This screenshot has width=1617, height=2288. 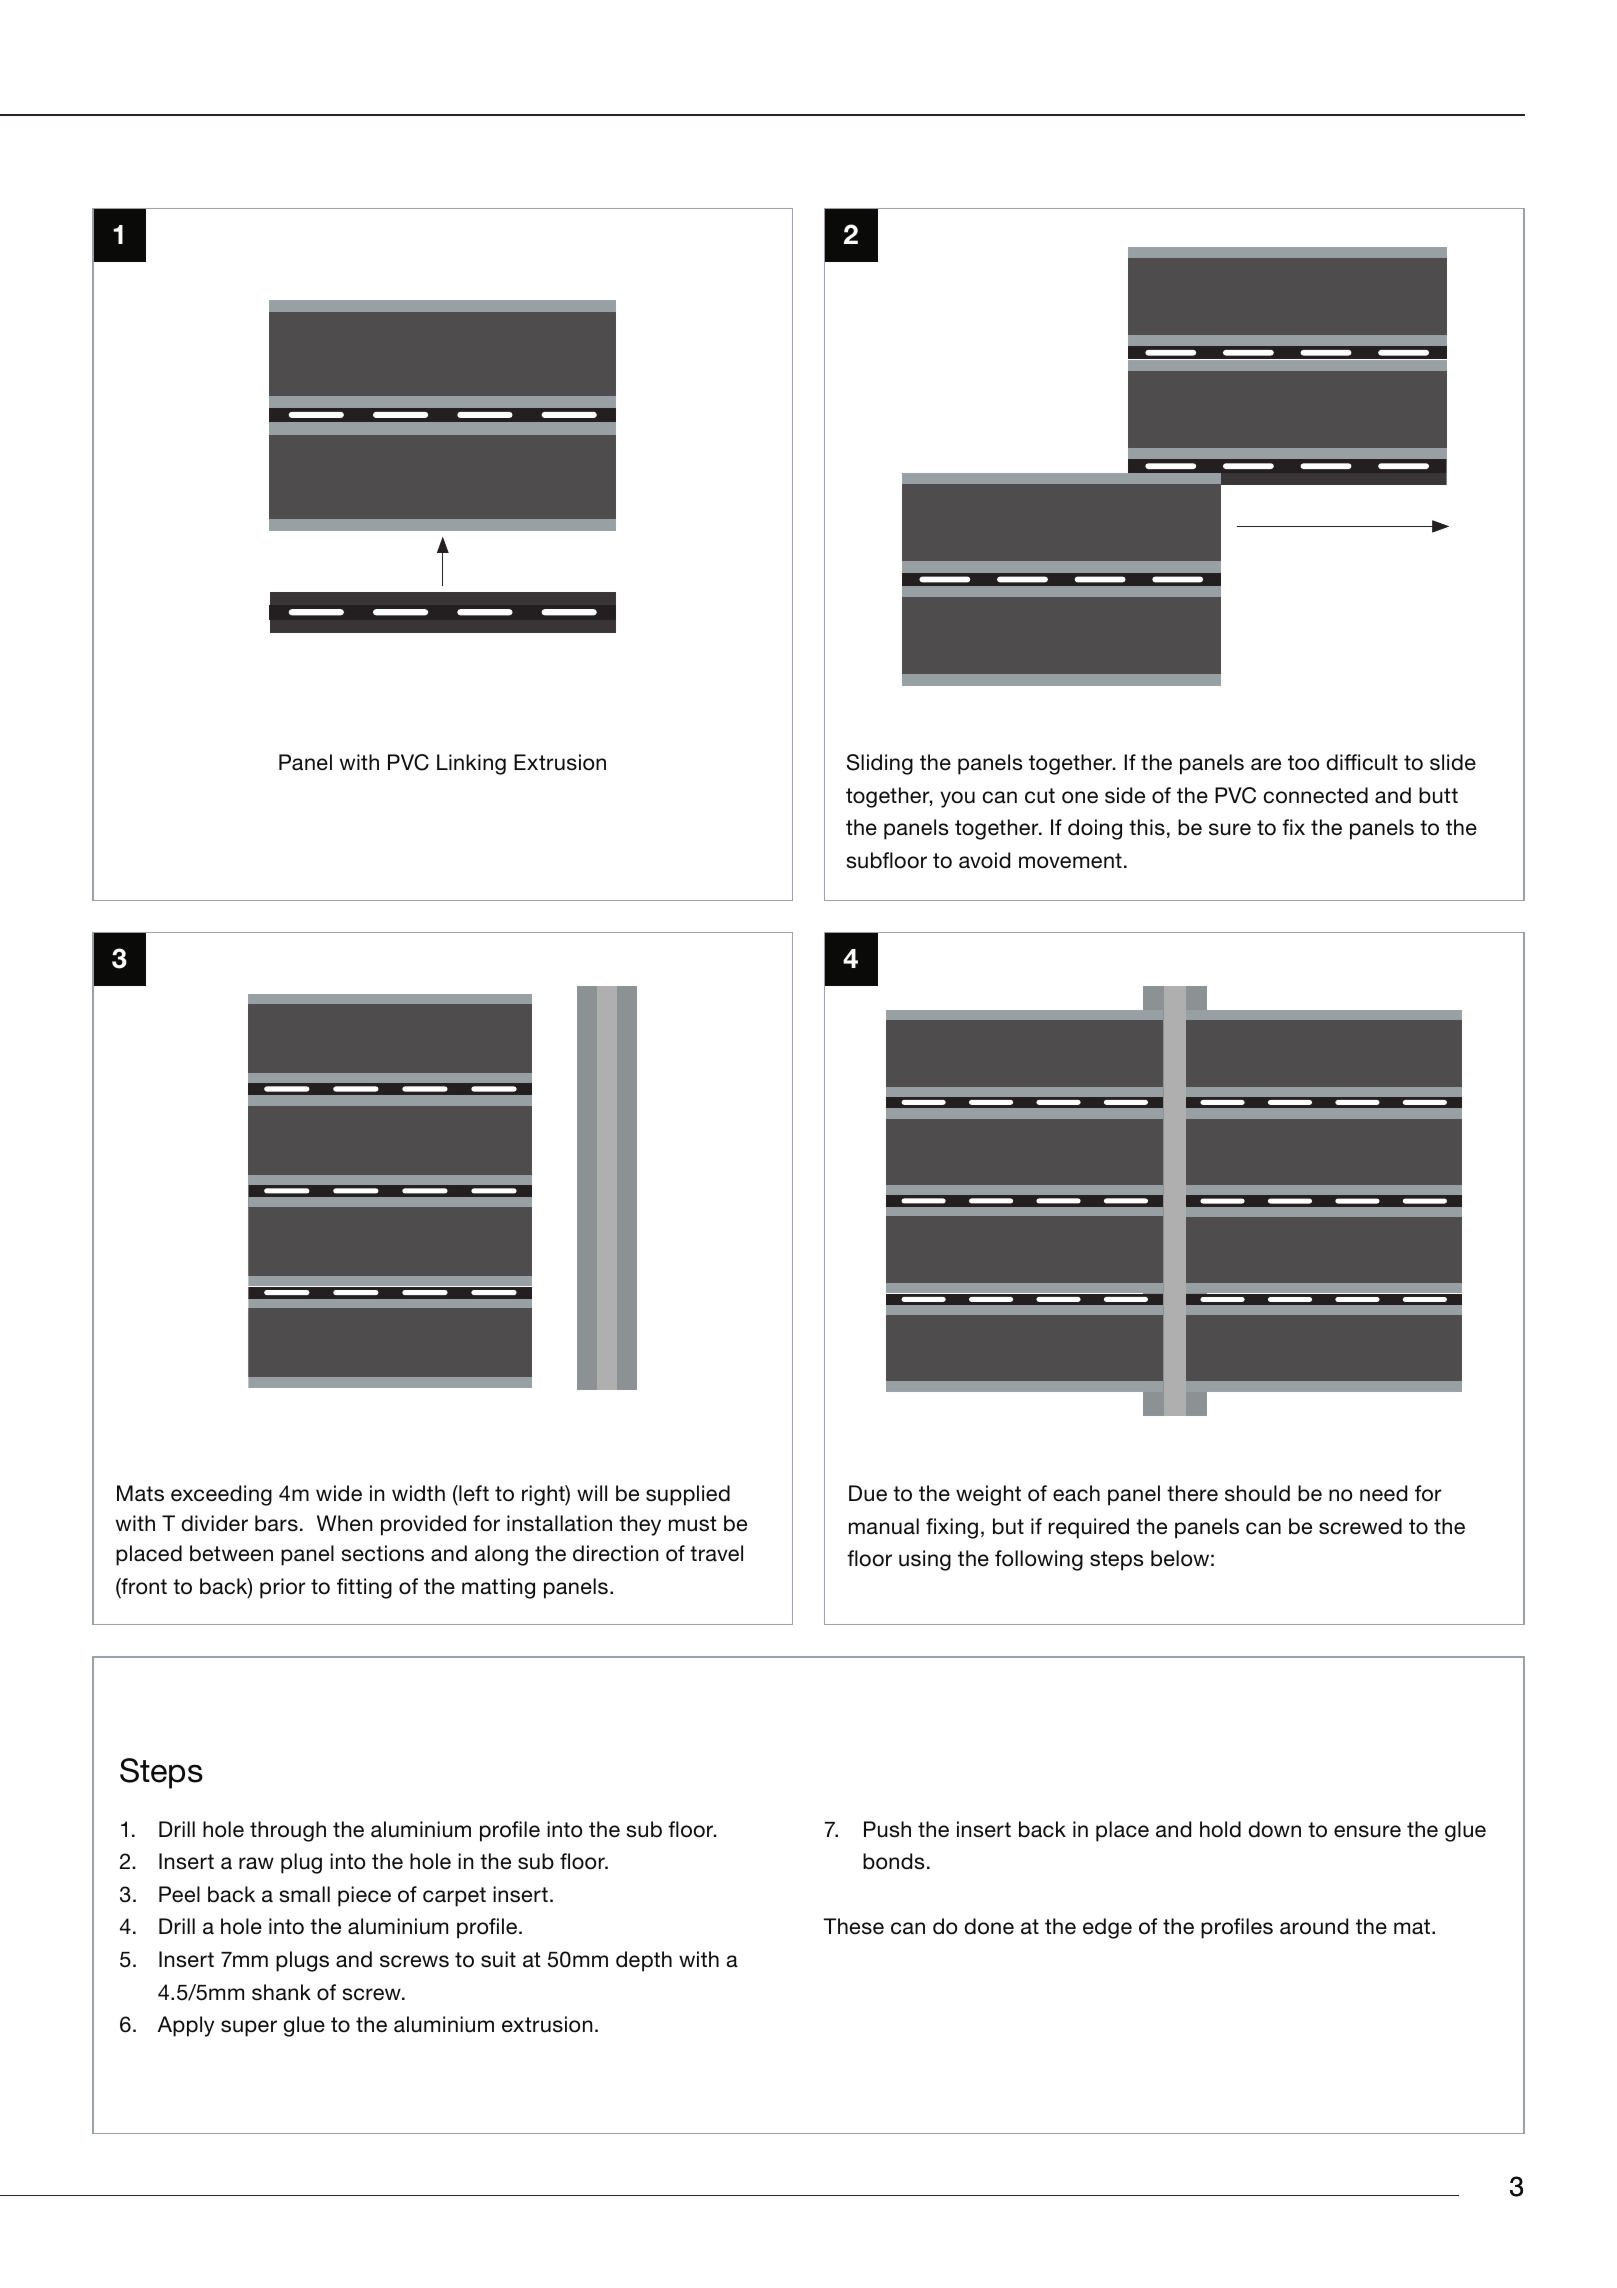 What do you see at coordinates (1257, 1493) in the screenshot?
I see `should` at bounding box center [1257, 1493].
